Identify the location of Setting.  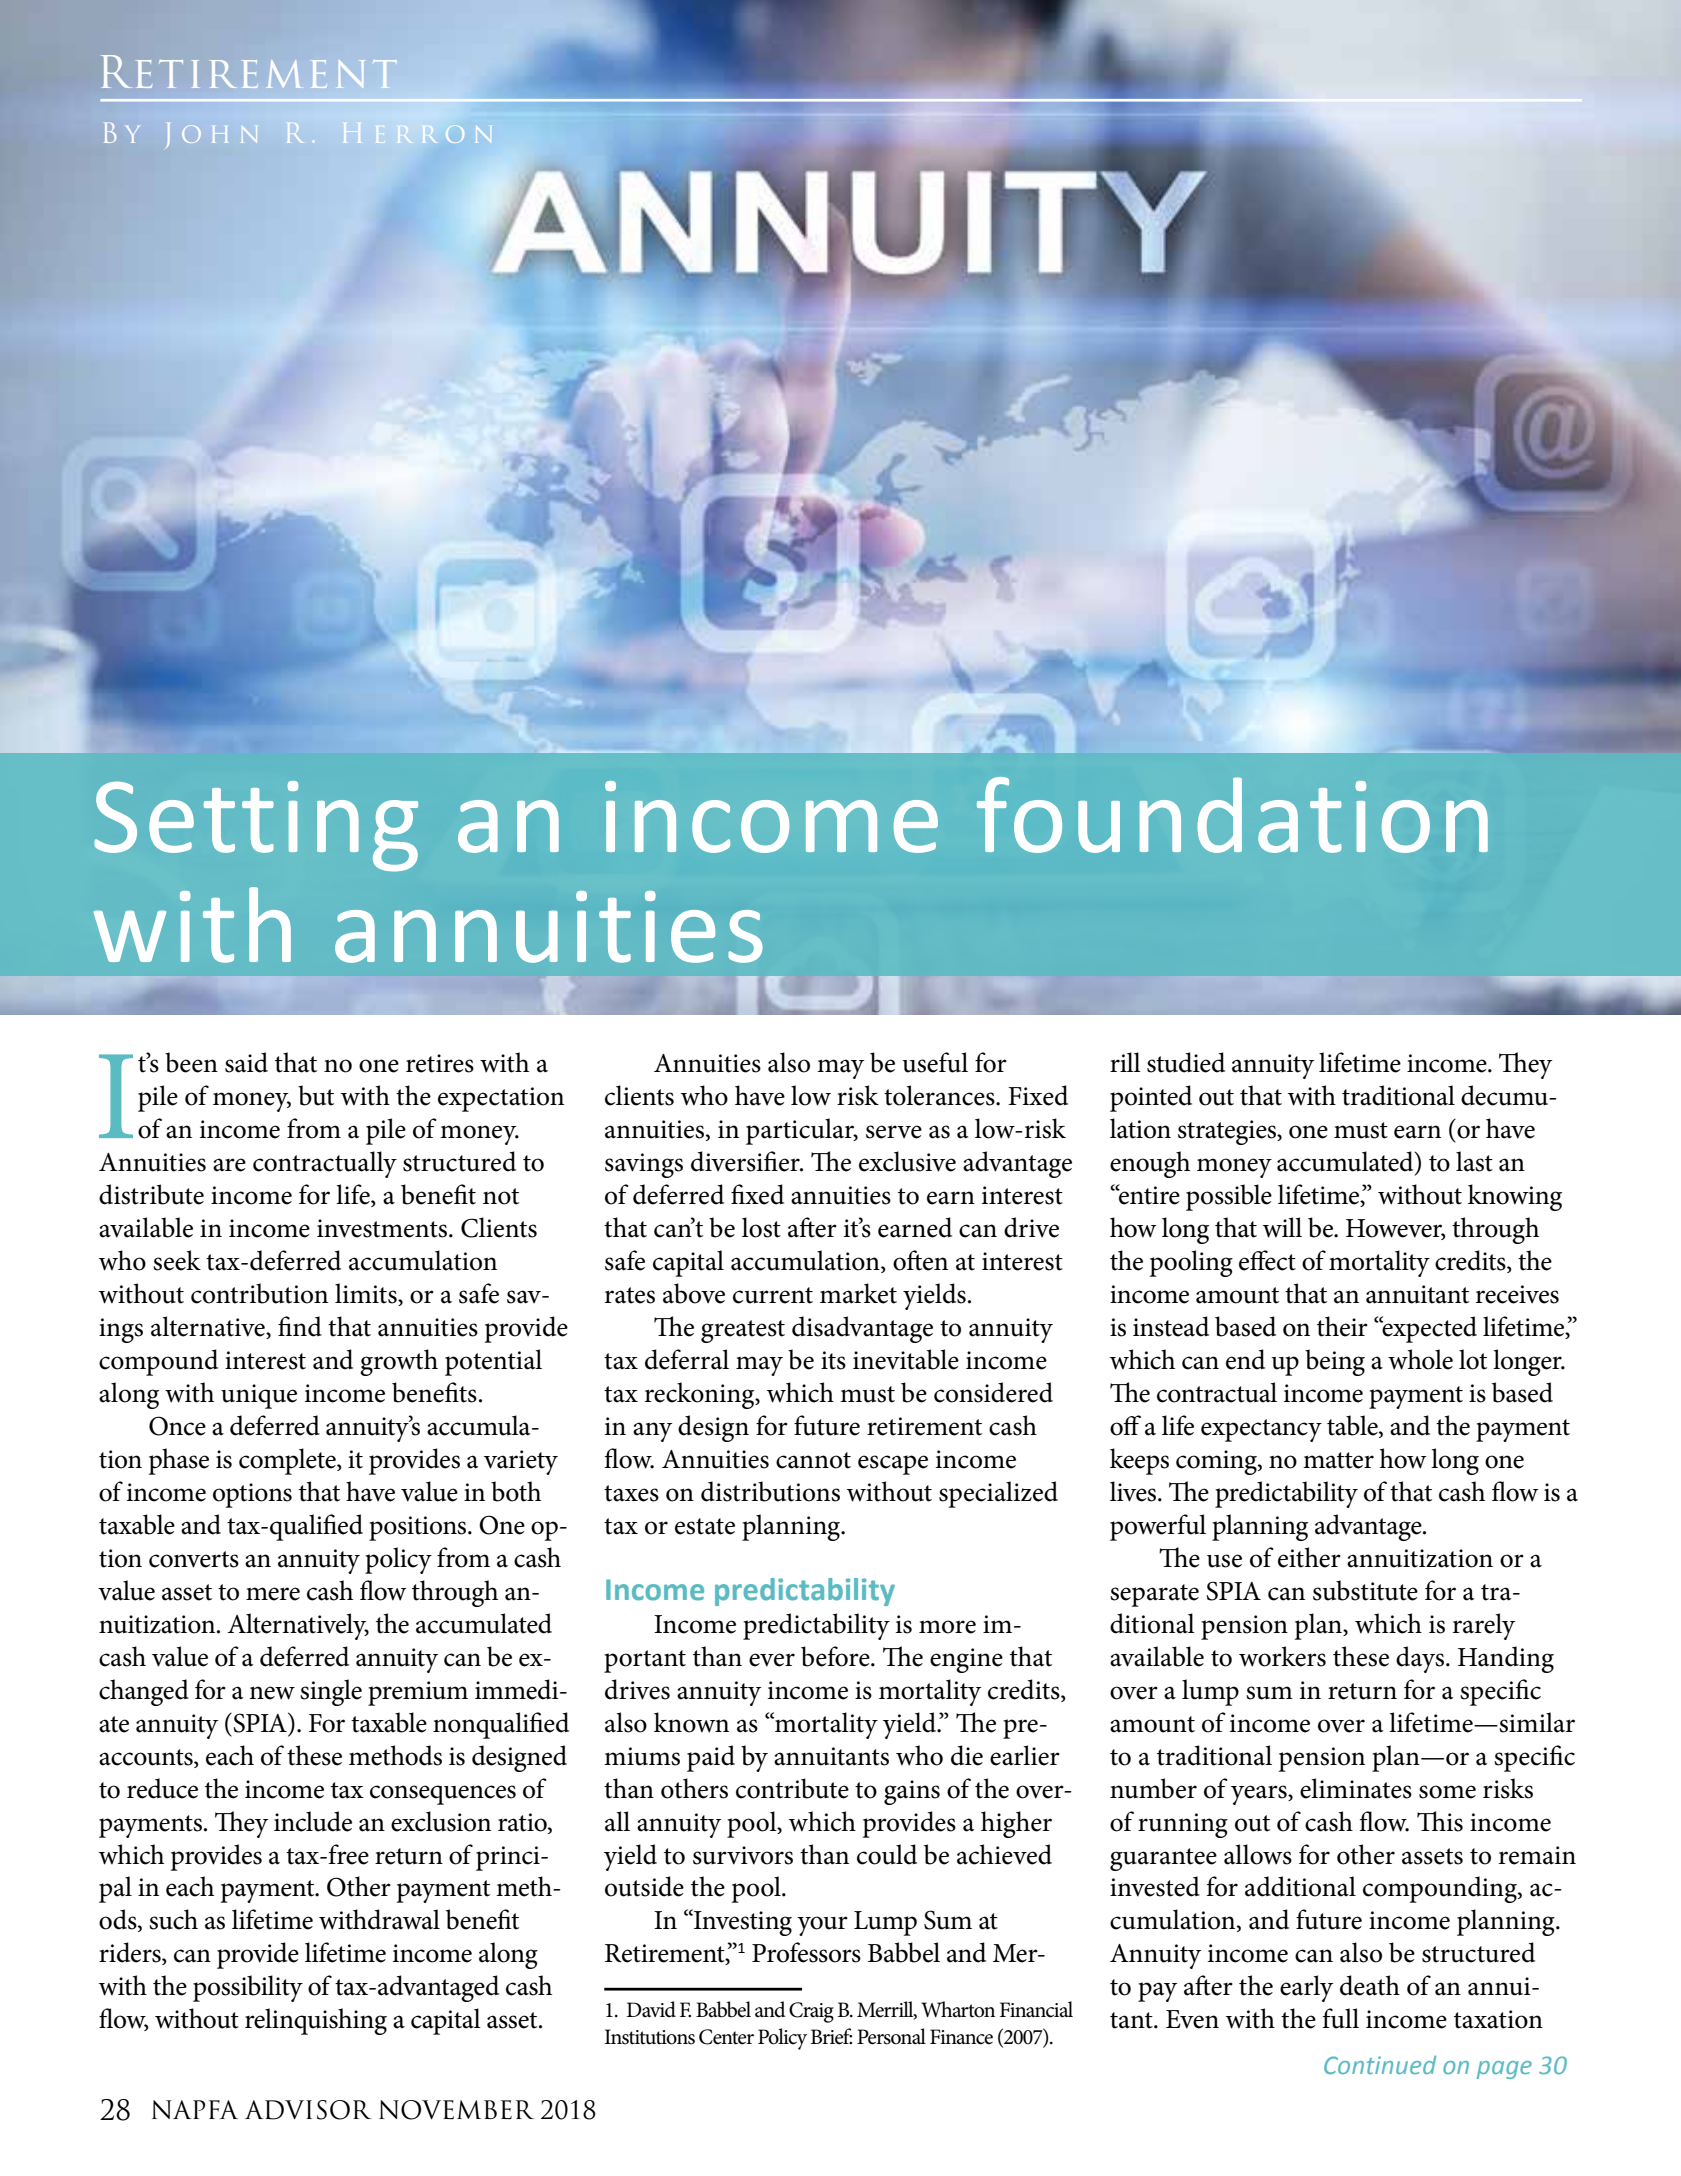
(256, 826).
